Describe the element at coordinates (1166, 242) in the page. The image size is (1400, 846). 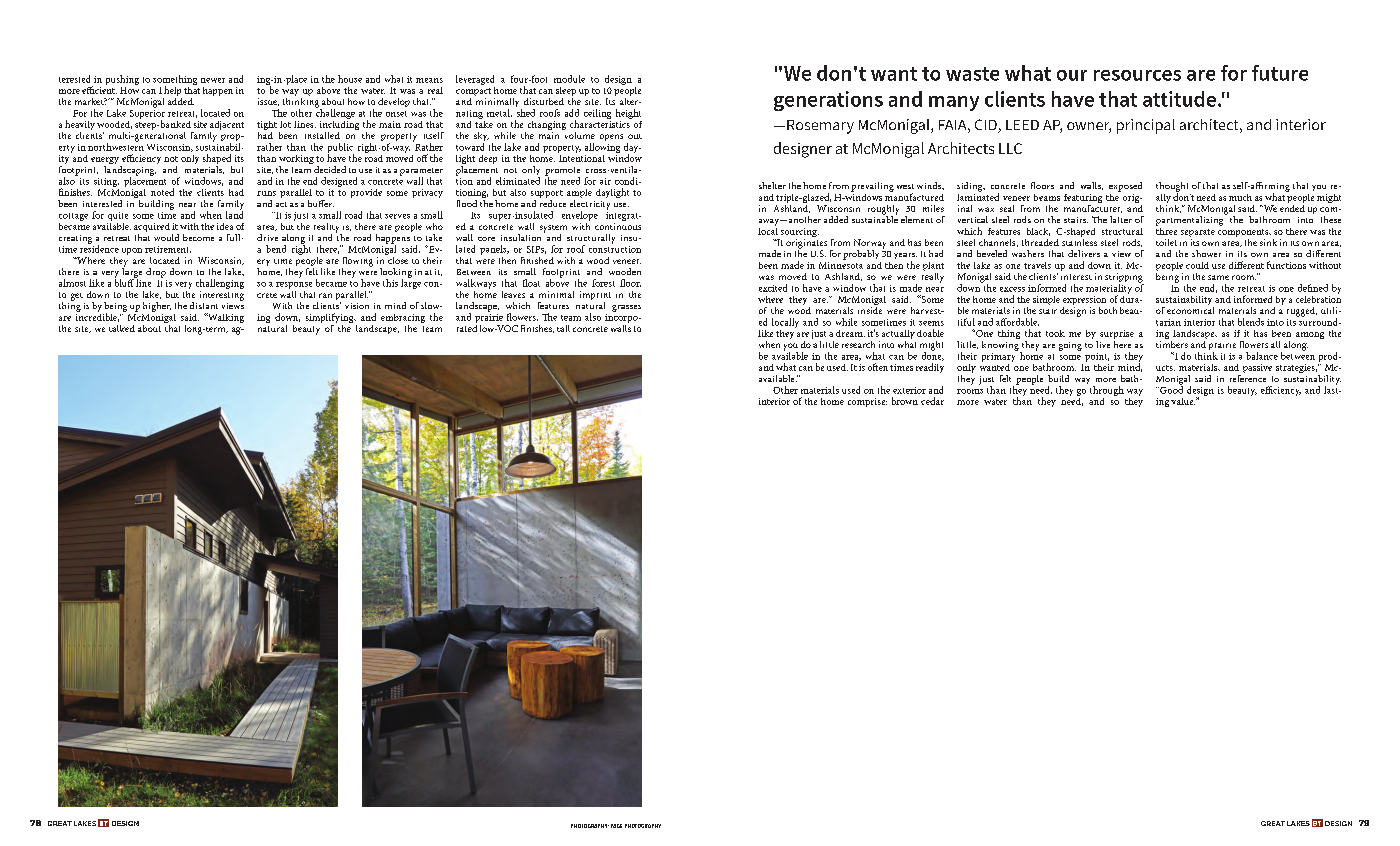
I see `toilet` at that location.
